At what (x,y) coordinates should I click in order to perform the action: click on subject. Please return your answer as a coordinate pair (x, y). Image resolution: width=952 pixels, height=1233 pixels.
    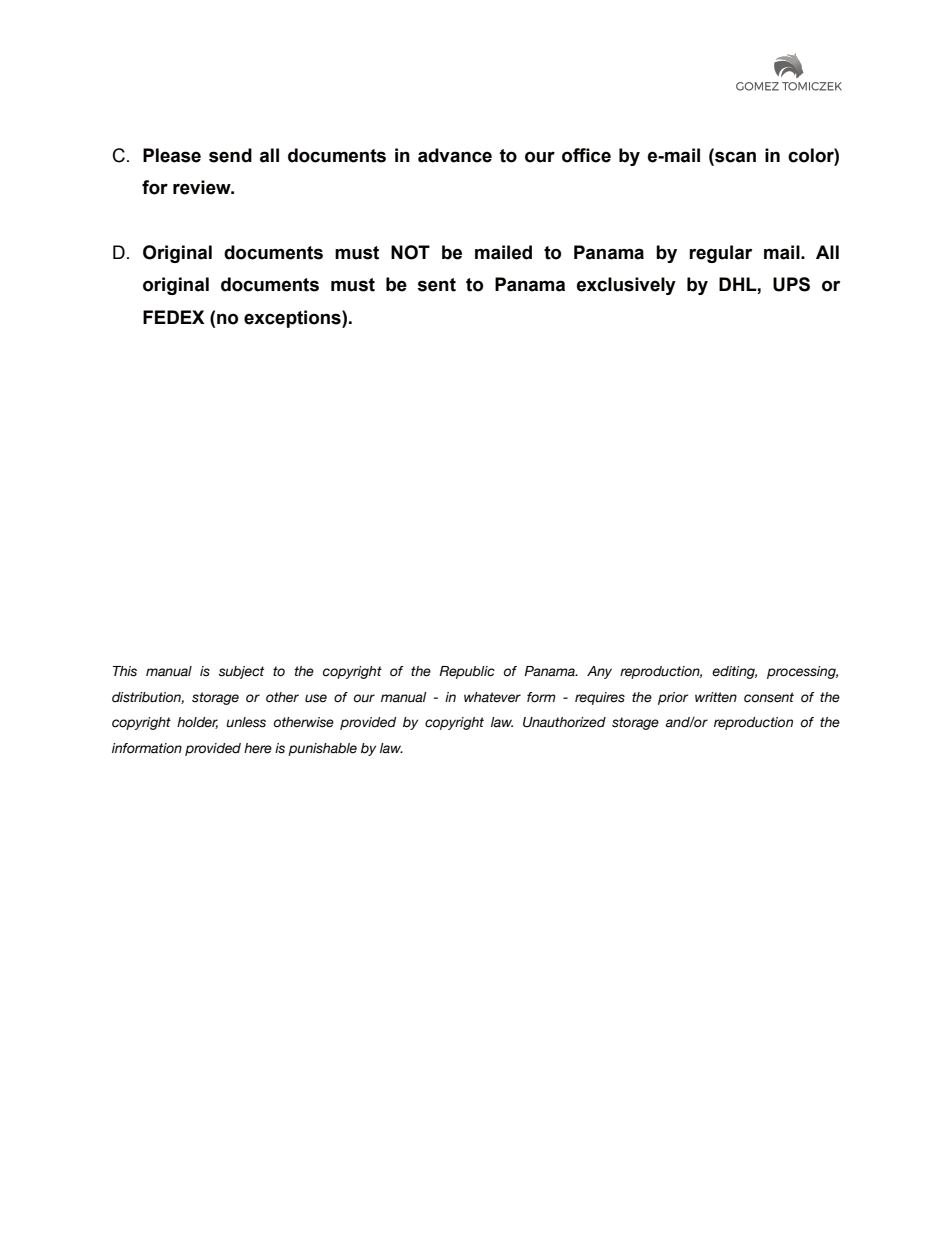
    Looking at the image, I should click on (241, 672).
